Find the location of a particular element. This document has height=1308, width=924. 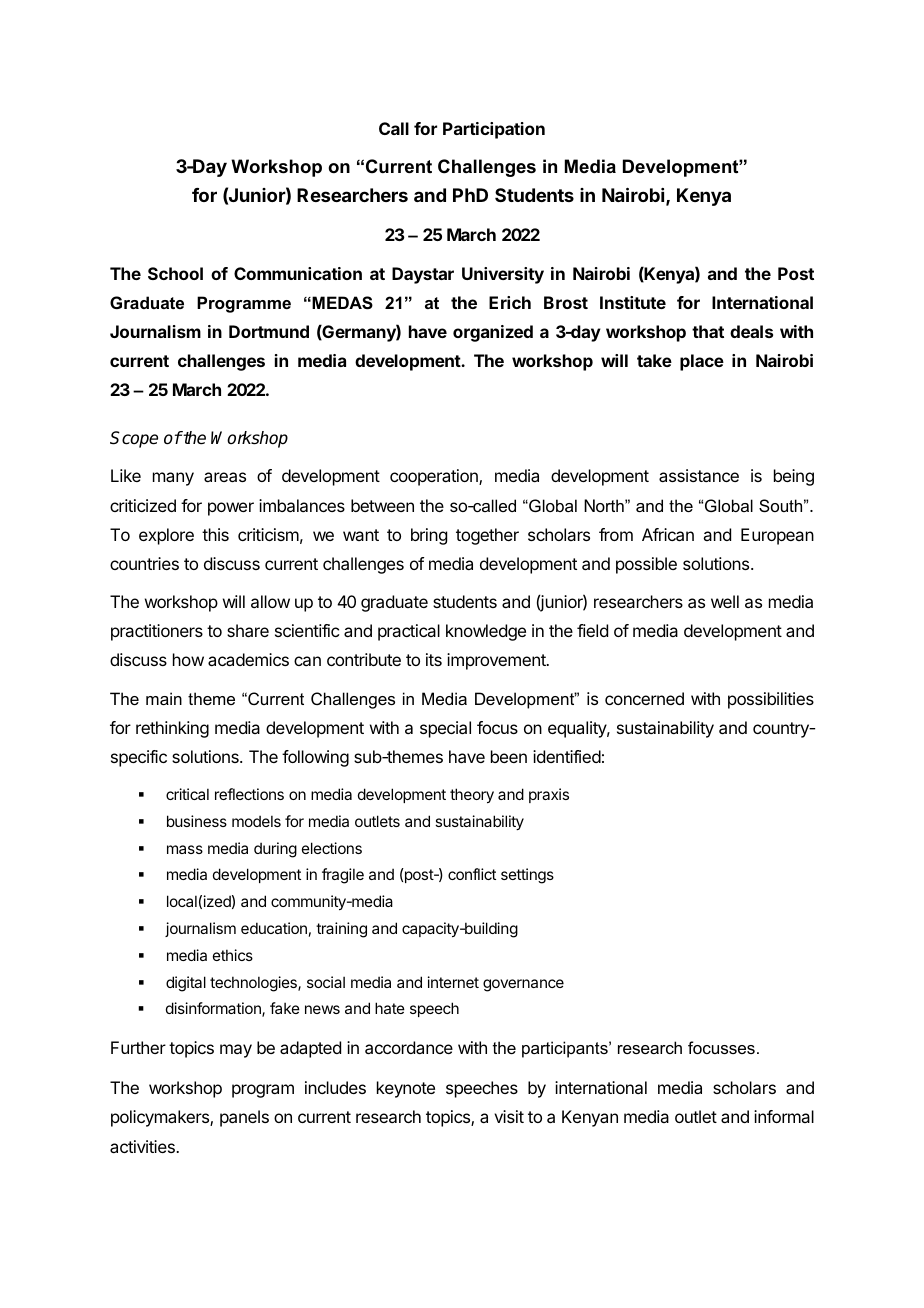

Institute is located at coordinates (633, 302).
